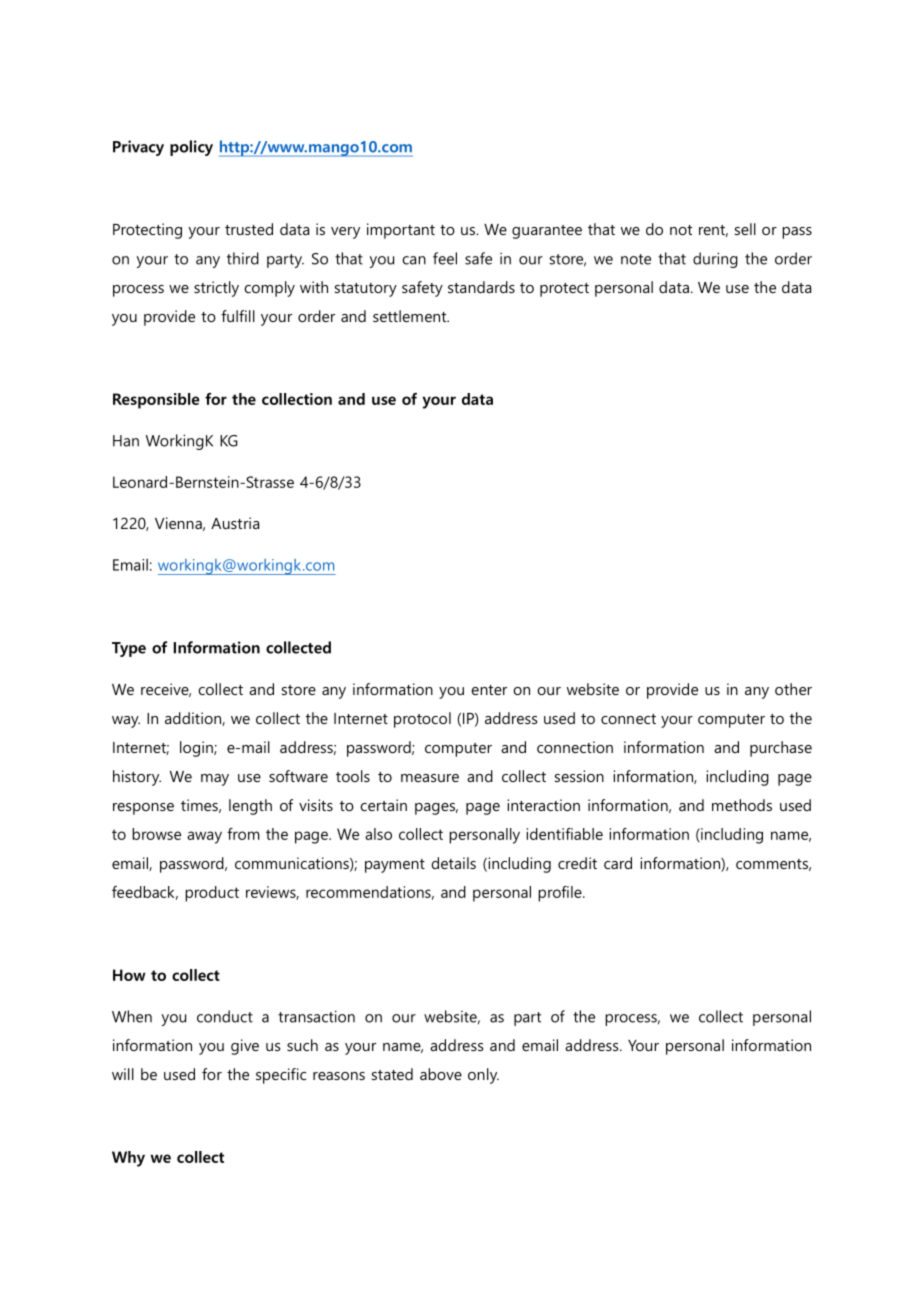 This screenshot has width=924, height=1308. Describe the element at coordinates (745, 229) in the screenshot. I see `sell` at that location.
